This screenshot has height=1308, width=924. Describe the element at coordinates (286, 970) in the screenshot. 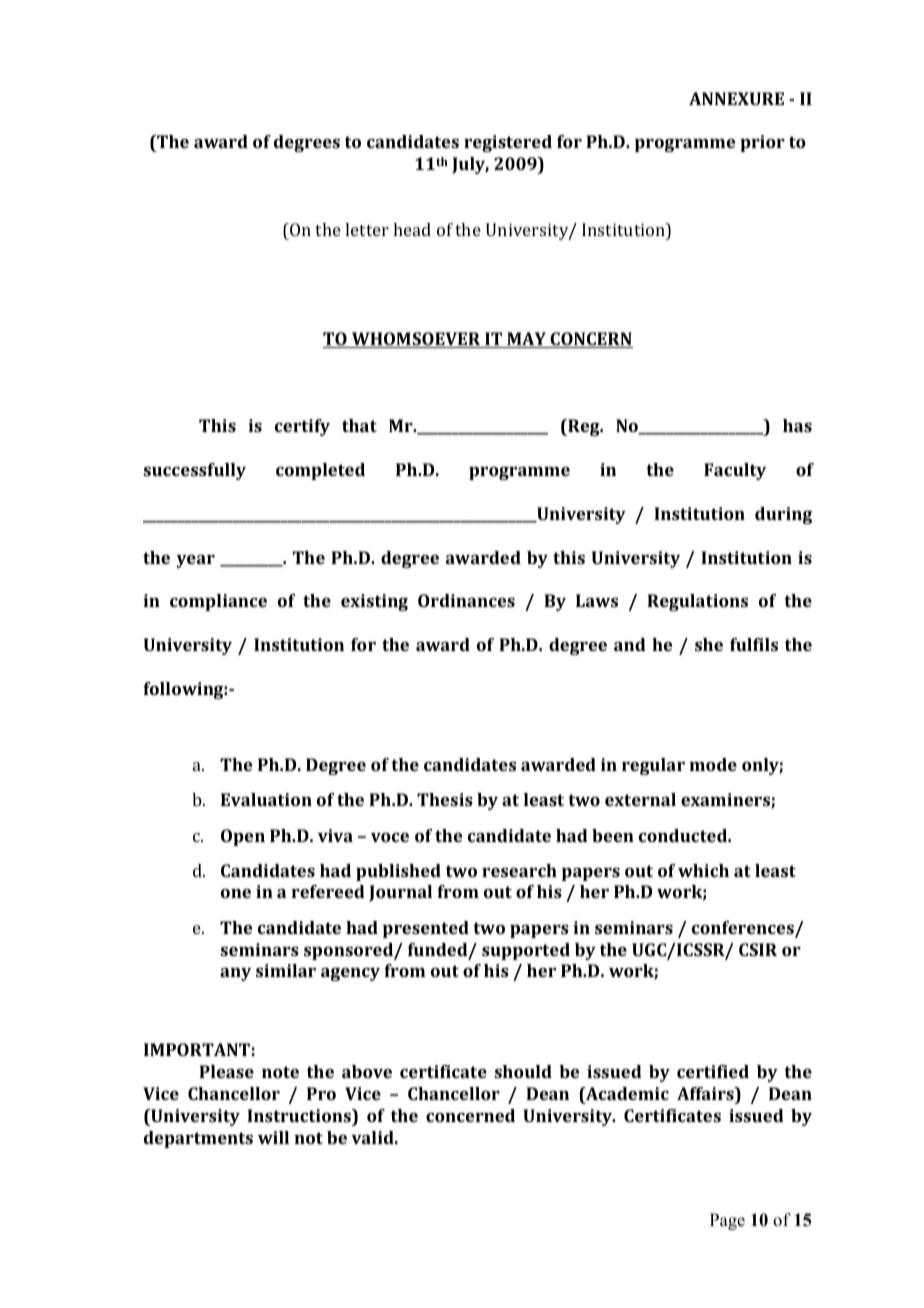

I see `similar` at that location.
